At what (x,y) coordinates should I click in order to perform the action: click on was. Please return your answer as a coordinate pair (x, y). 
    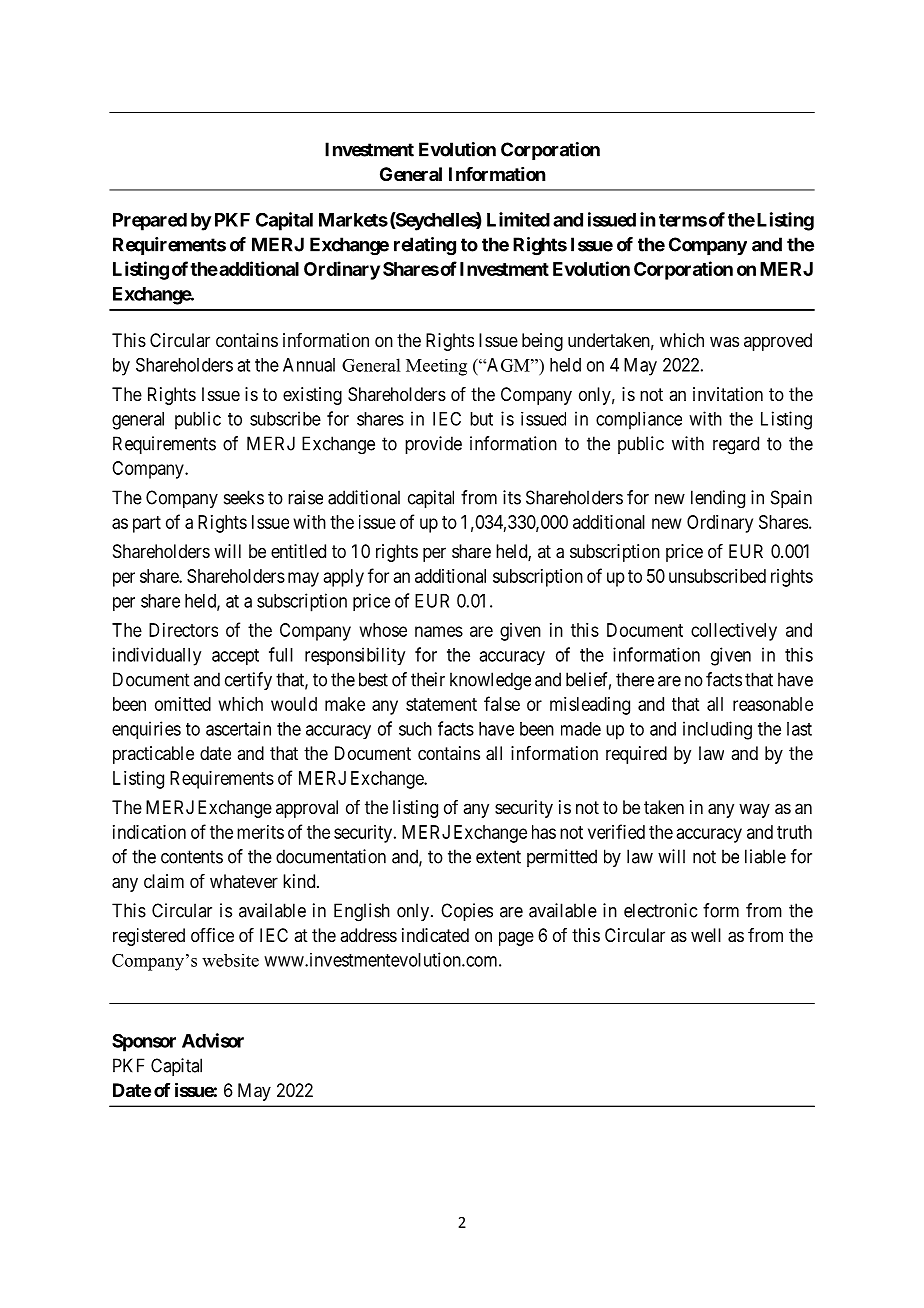
    Looking at the image, I should click on (724, 341).
